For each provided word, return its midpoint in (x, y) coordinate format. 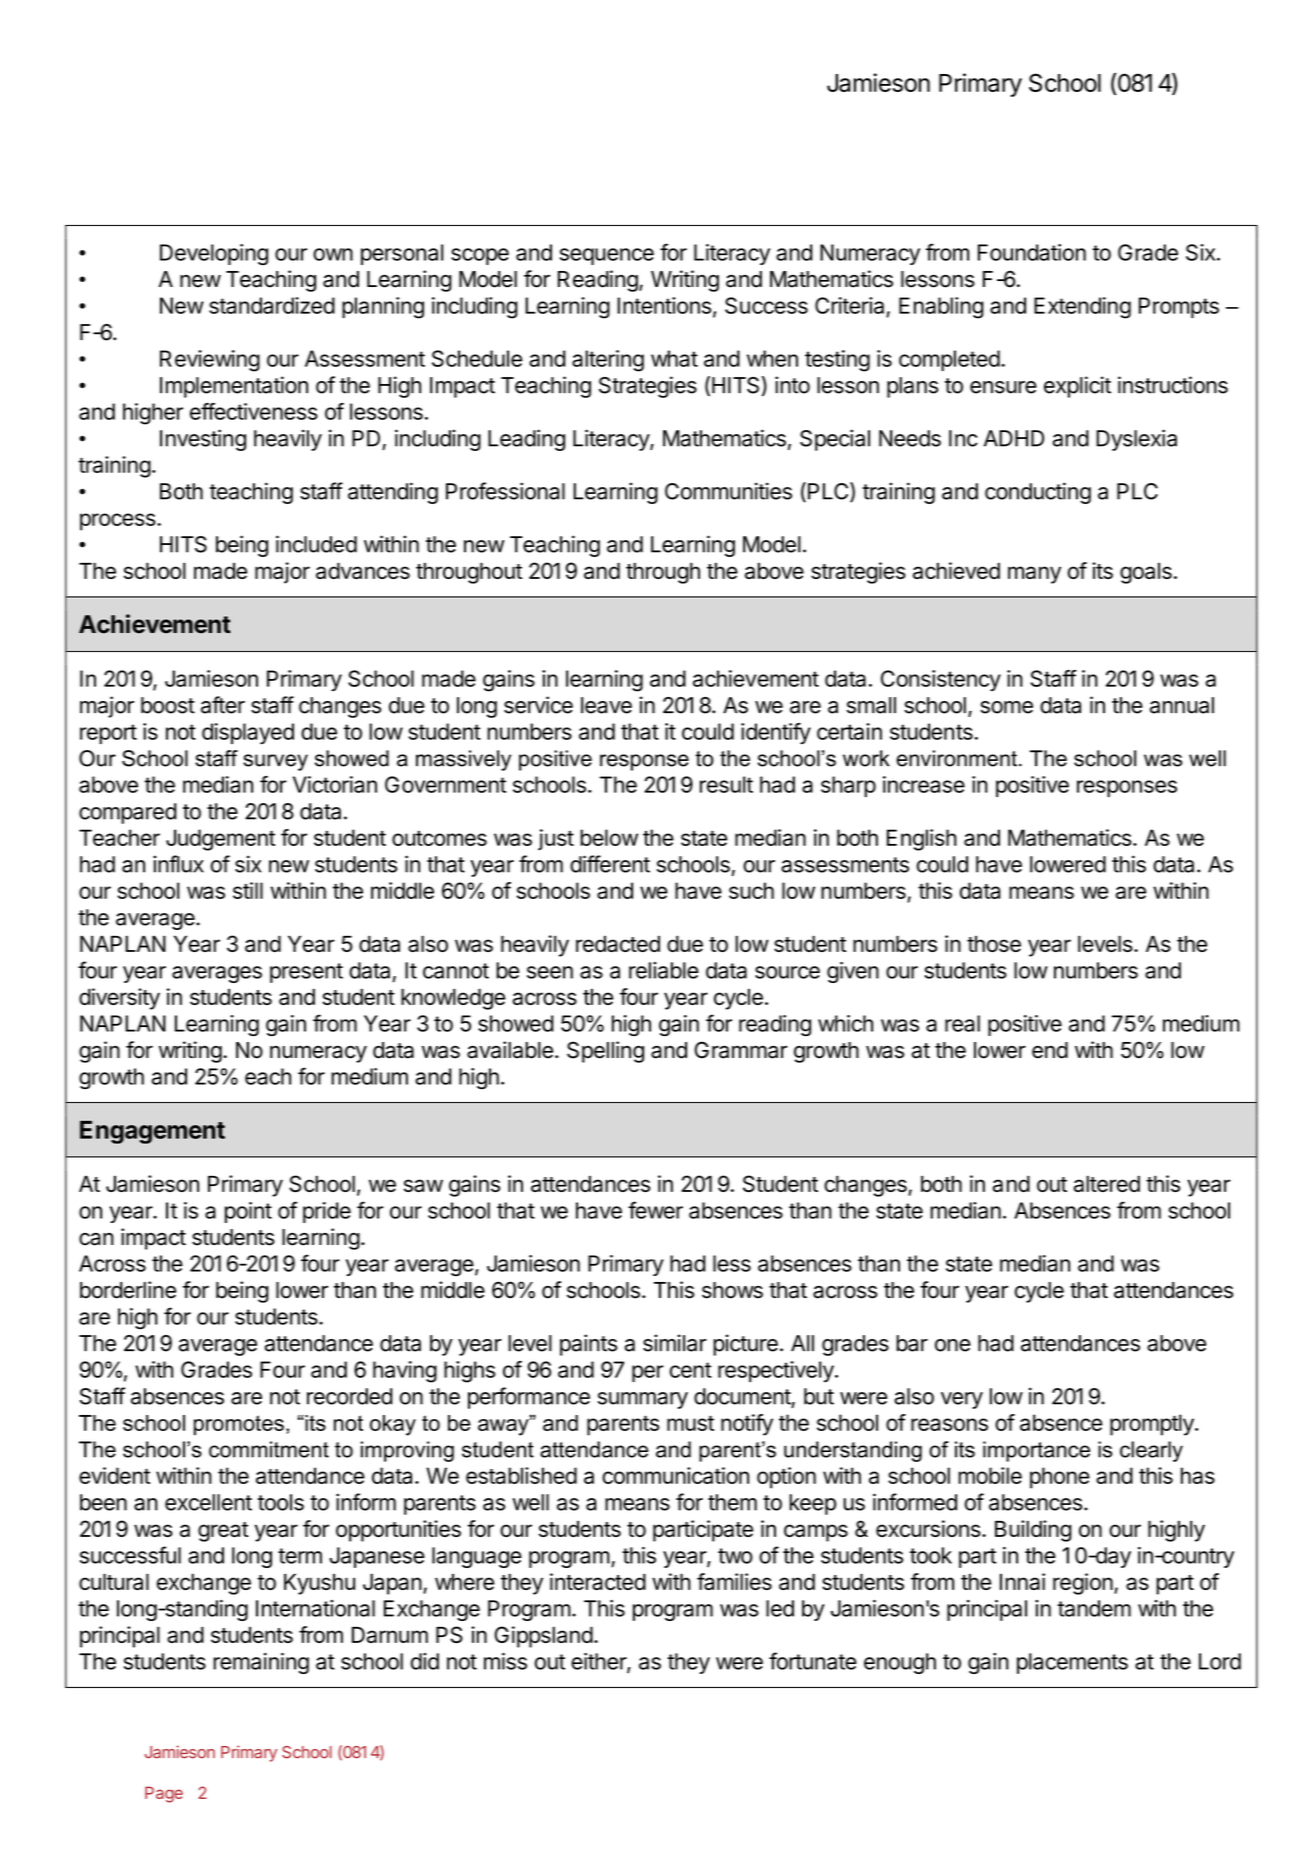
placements (1072, 1663)
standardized (272, 305)
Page (164, 1794)
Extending (1082, 308)
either (599, 1662)
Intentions (664, 305)
